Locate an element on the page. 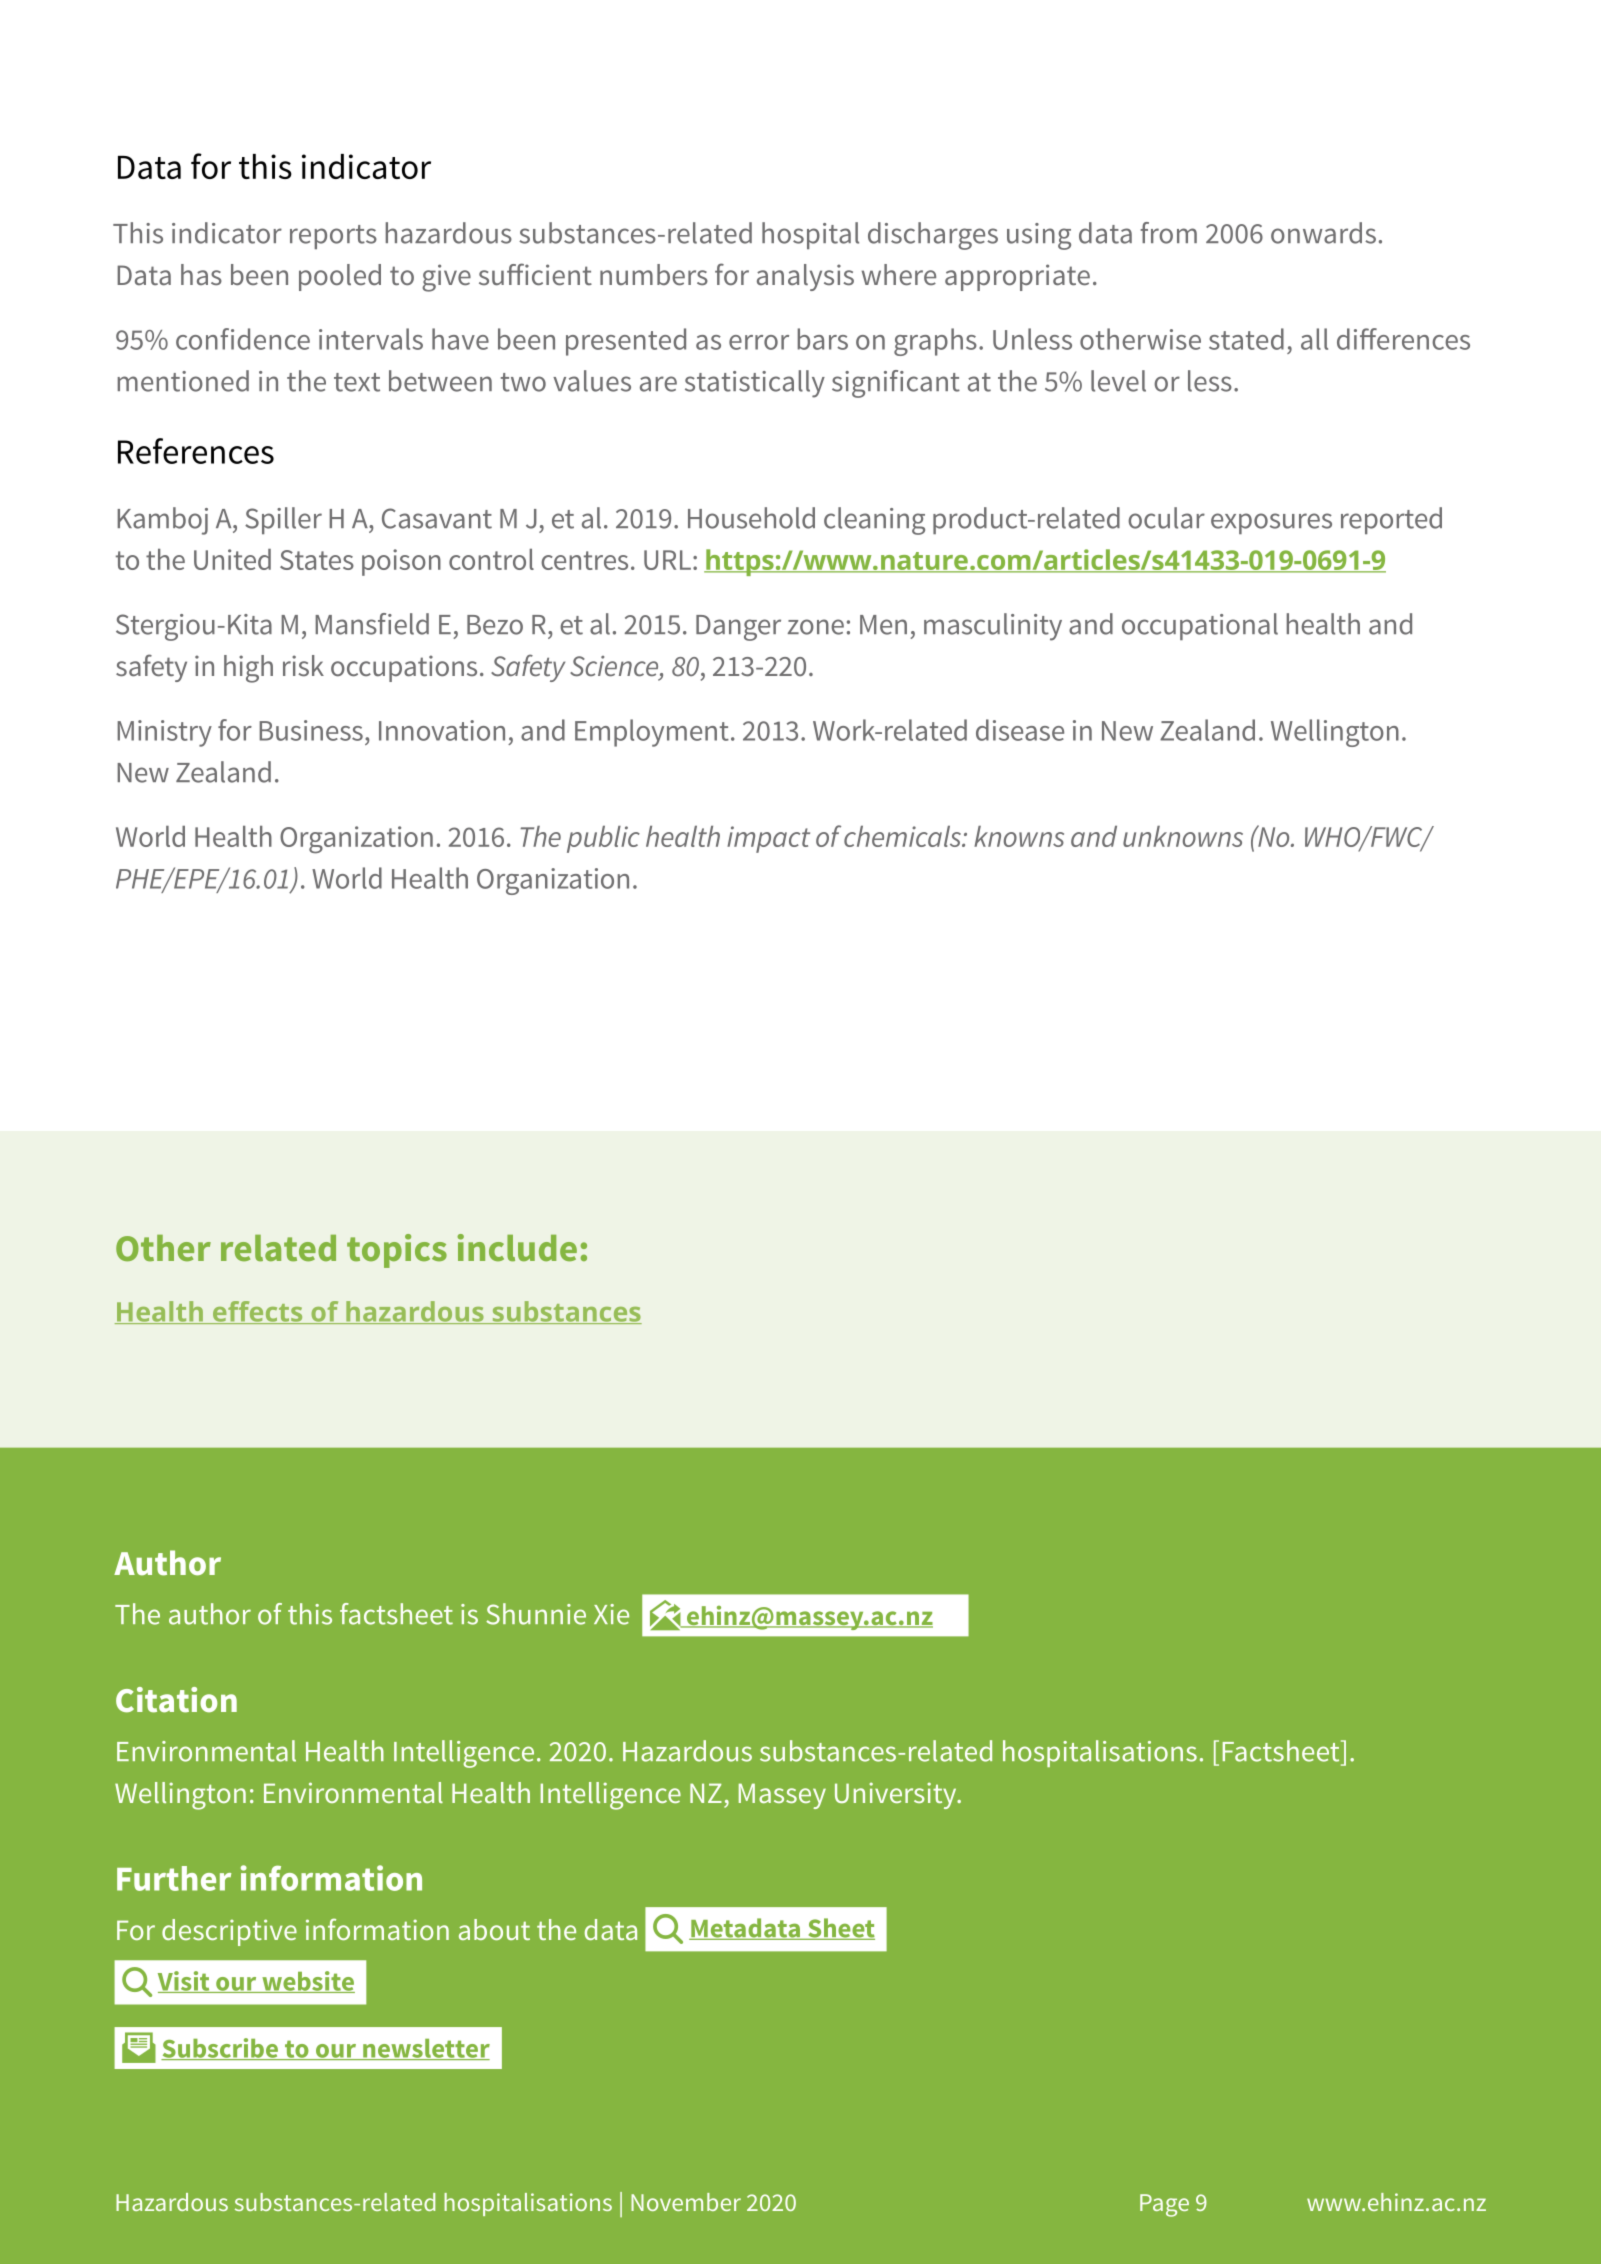  pooled is located at coordinates (340, 277).
